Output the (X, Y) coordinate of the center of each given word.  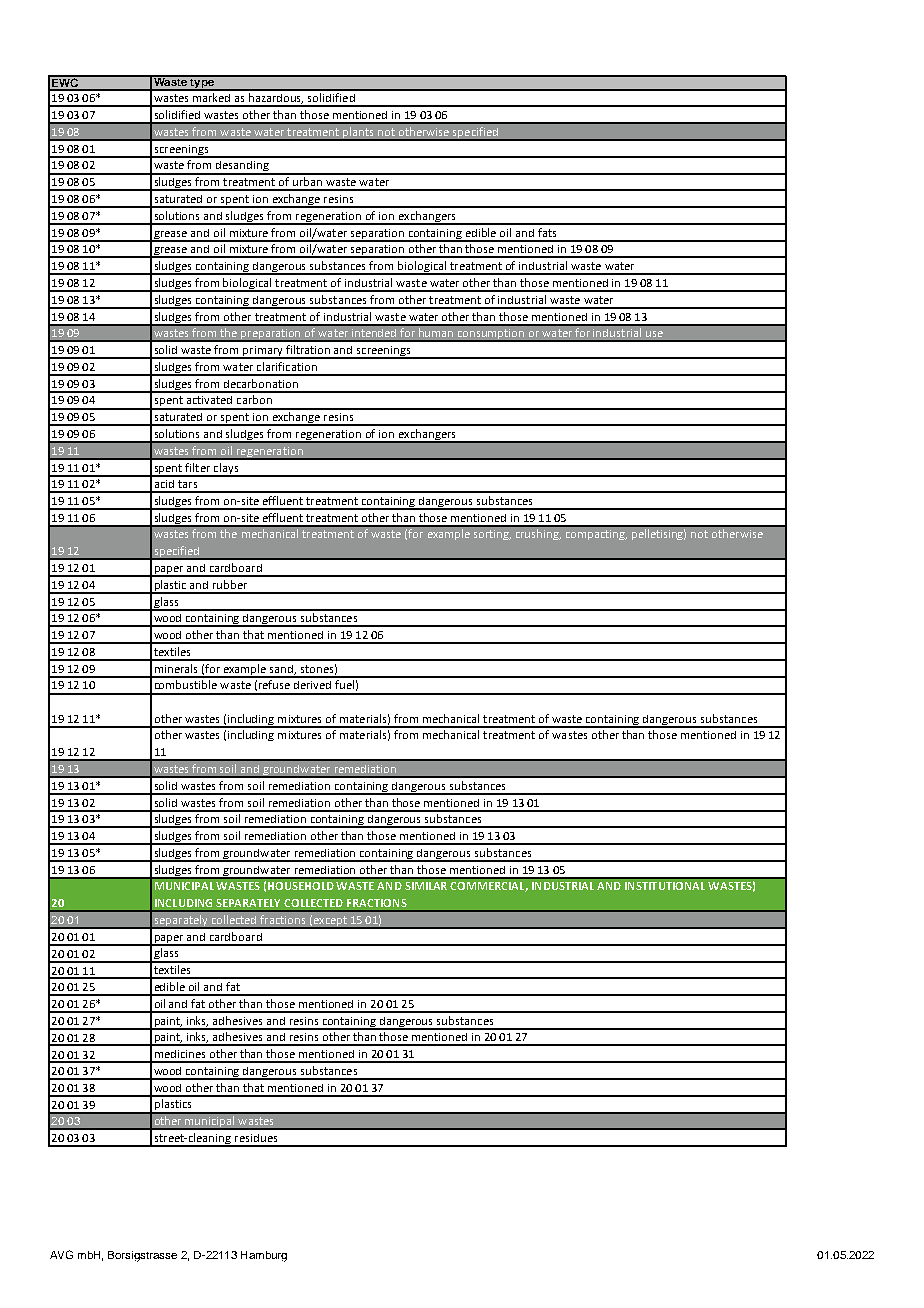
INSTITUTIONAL (665, 886)
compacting (596, 535)
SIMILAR (426, 886)
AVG (61, 1254)
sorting (492, 535)
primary (263, 352)
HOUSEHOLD (301, 886)
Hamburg (264, 1256)
